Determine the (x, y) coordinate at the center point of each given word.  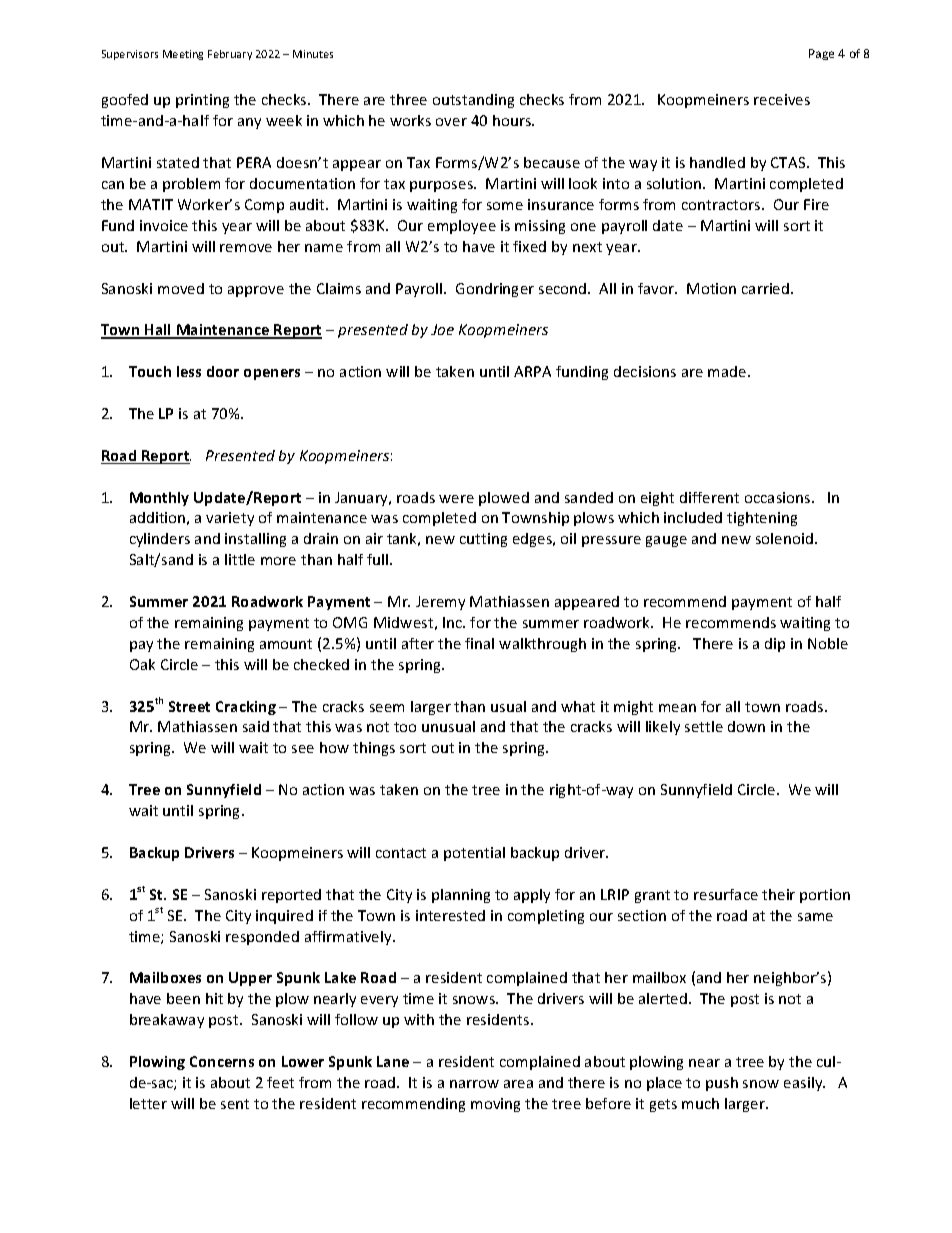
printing (202, 101)
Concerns (222, 1061)
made (728, 371)
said (256, 726)
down (746, 726)
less (189, 371)
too (405, 727)
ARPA (532, 371)
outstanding (473, 101)
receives (782, 99)
